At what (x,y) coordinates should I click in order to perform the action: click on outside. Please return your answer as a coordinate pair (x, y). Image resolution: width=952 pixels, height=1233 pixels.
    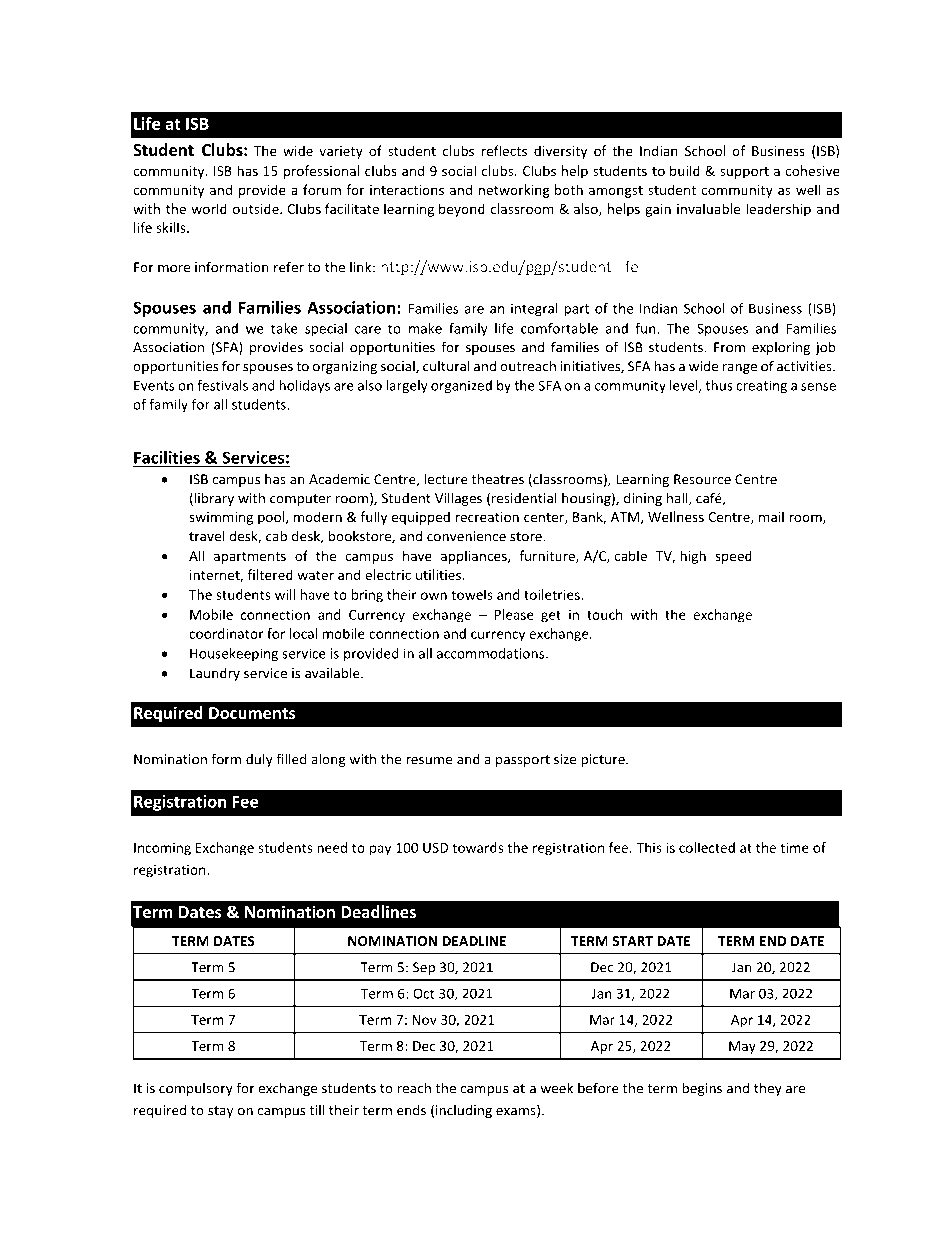
    Looking at the image, I should click on (257, 208).
